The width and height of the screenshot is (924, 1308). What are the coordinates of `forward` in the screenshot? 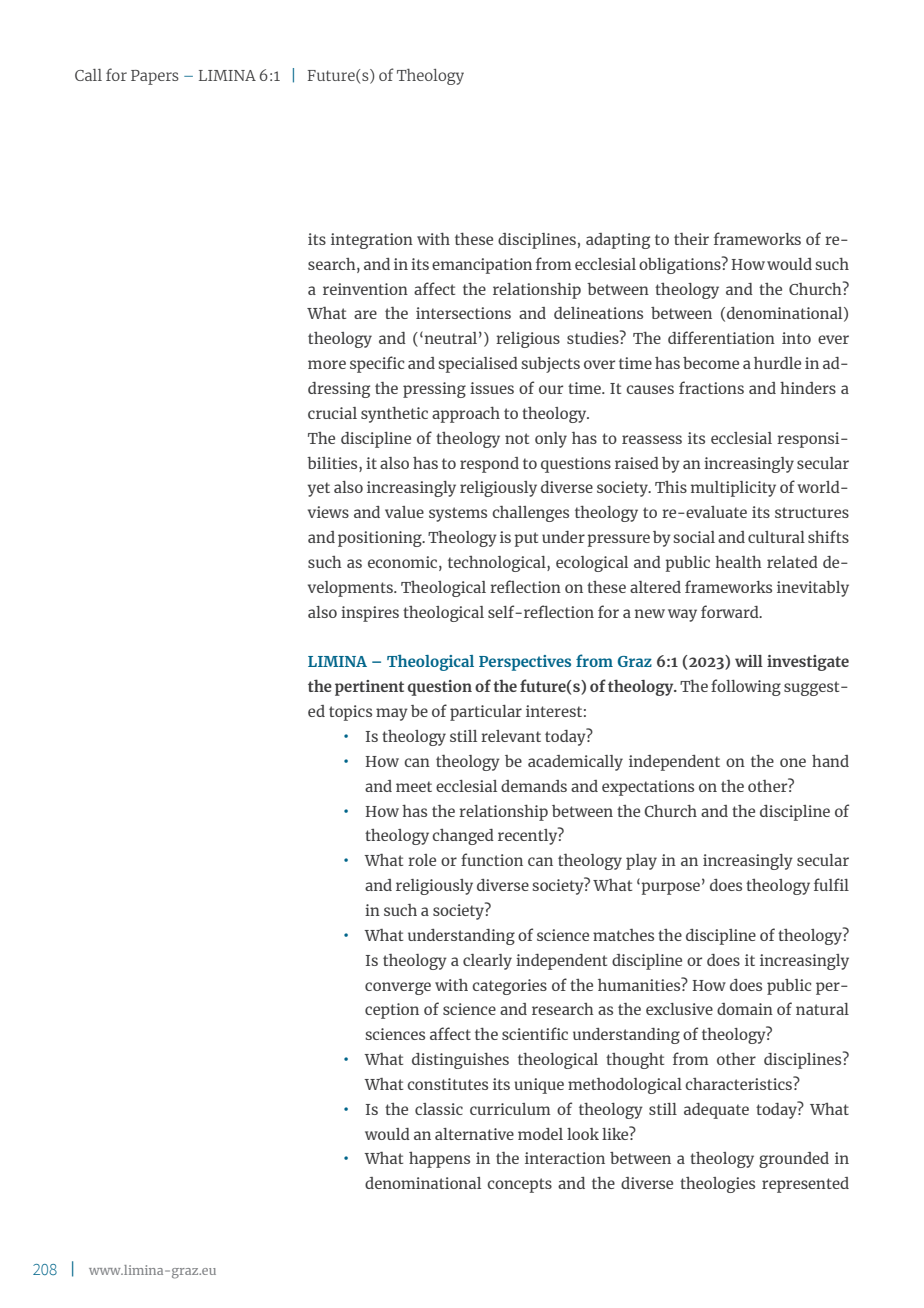 It's located at (731, 611).
